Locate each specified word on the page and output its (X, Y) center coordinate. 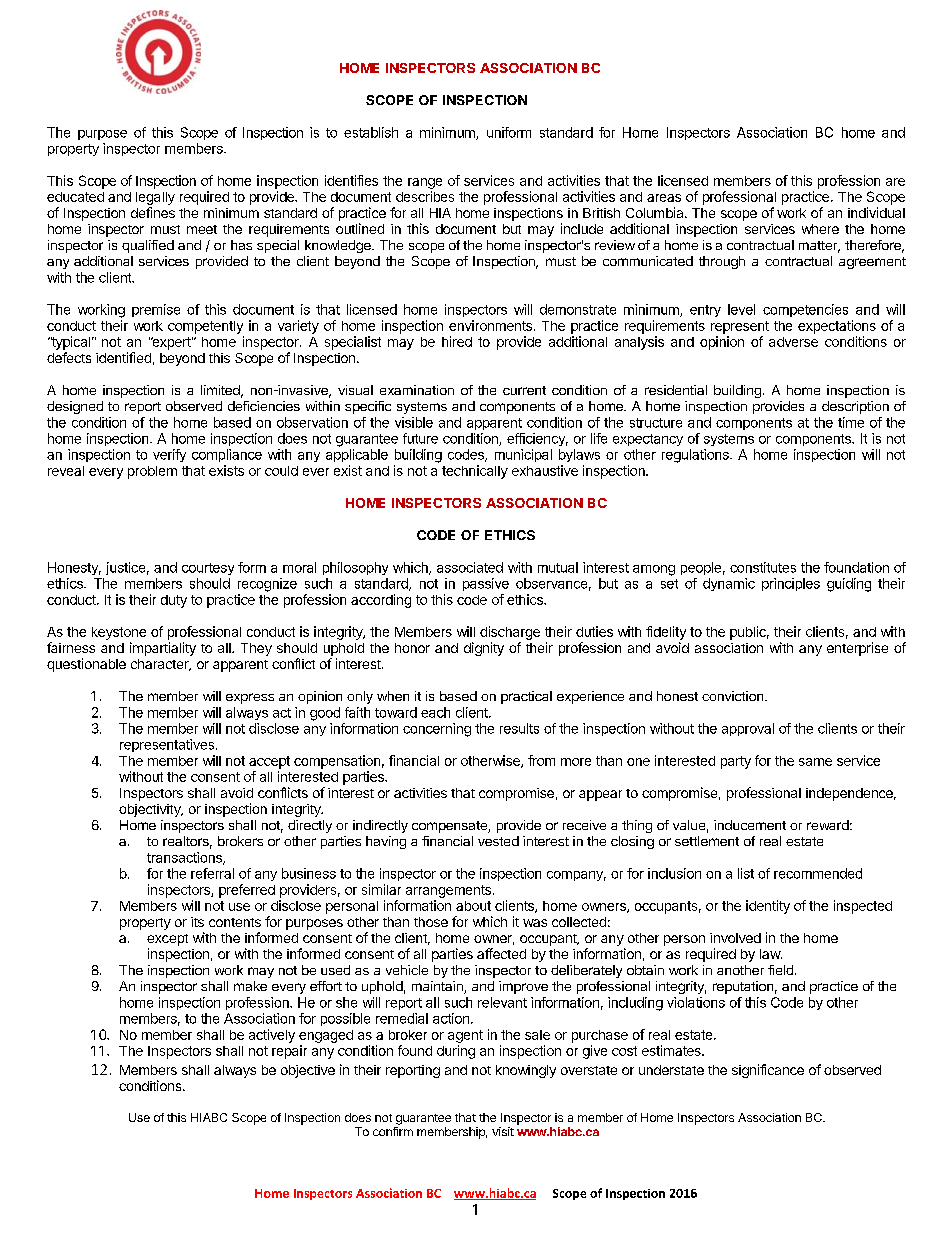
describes (425, 196)
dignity (484, 649)
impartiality (163, 649)
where (820, 229)
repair (289, 1052)
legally (155, 198)
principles (791, 584)
